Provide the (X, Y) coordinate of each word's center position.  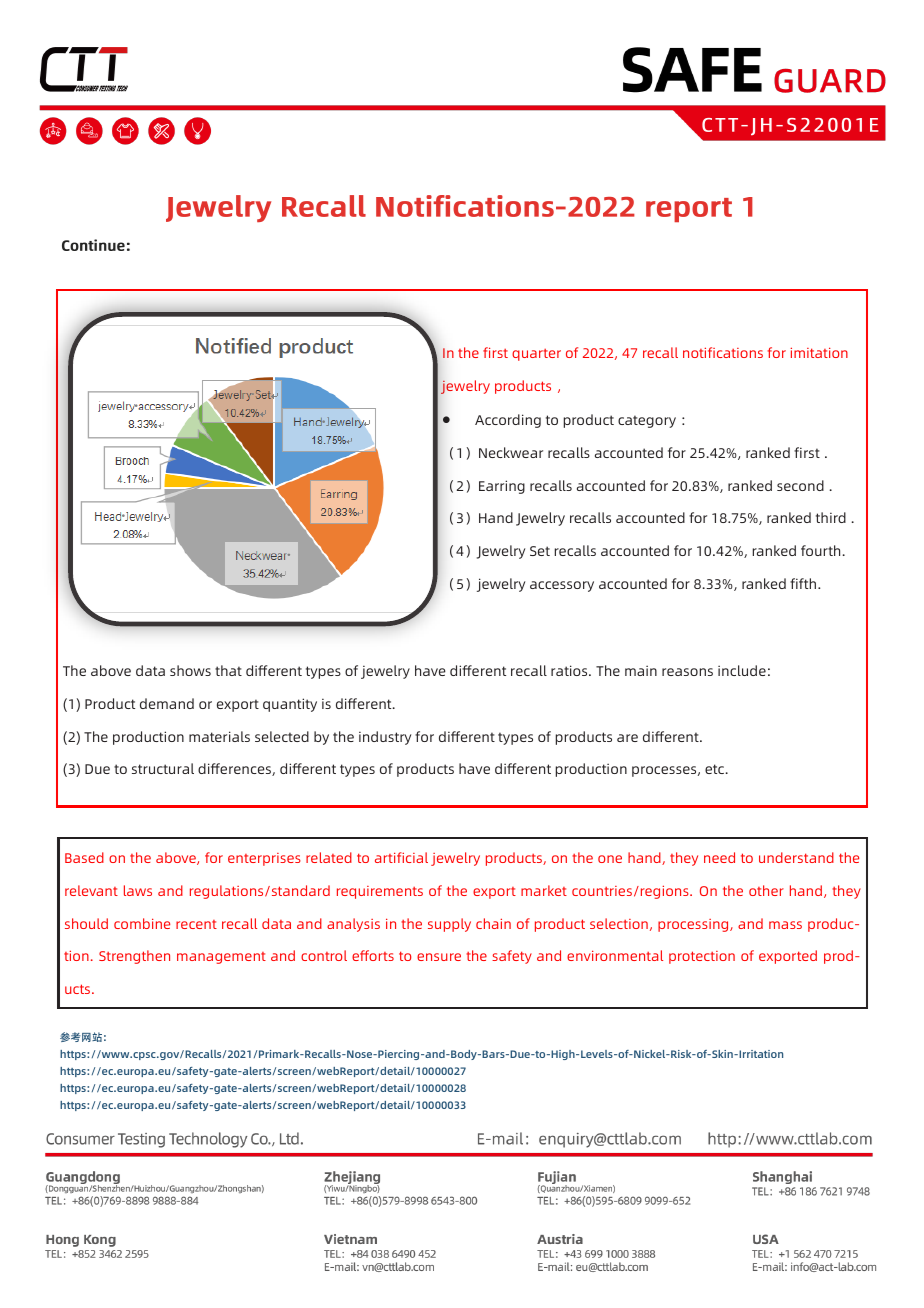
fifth (803, 583)
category (647, 421)
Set (540, 551)
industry (385, 738)
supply (449, 925)
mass (785, 925)
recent (196, 924)
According (508, 421)
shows (190, 670)
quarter (536, 355)
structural (163, 768)
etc (716, 769)
